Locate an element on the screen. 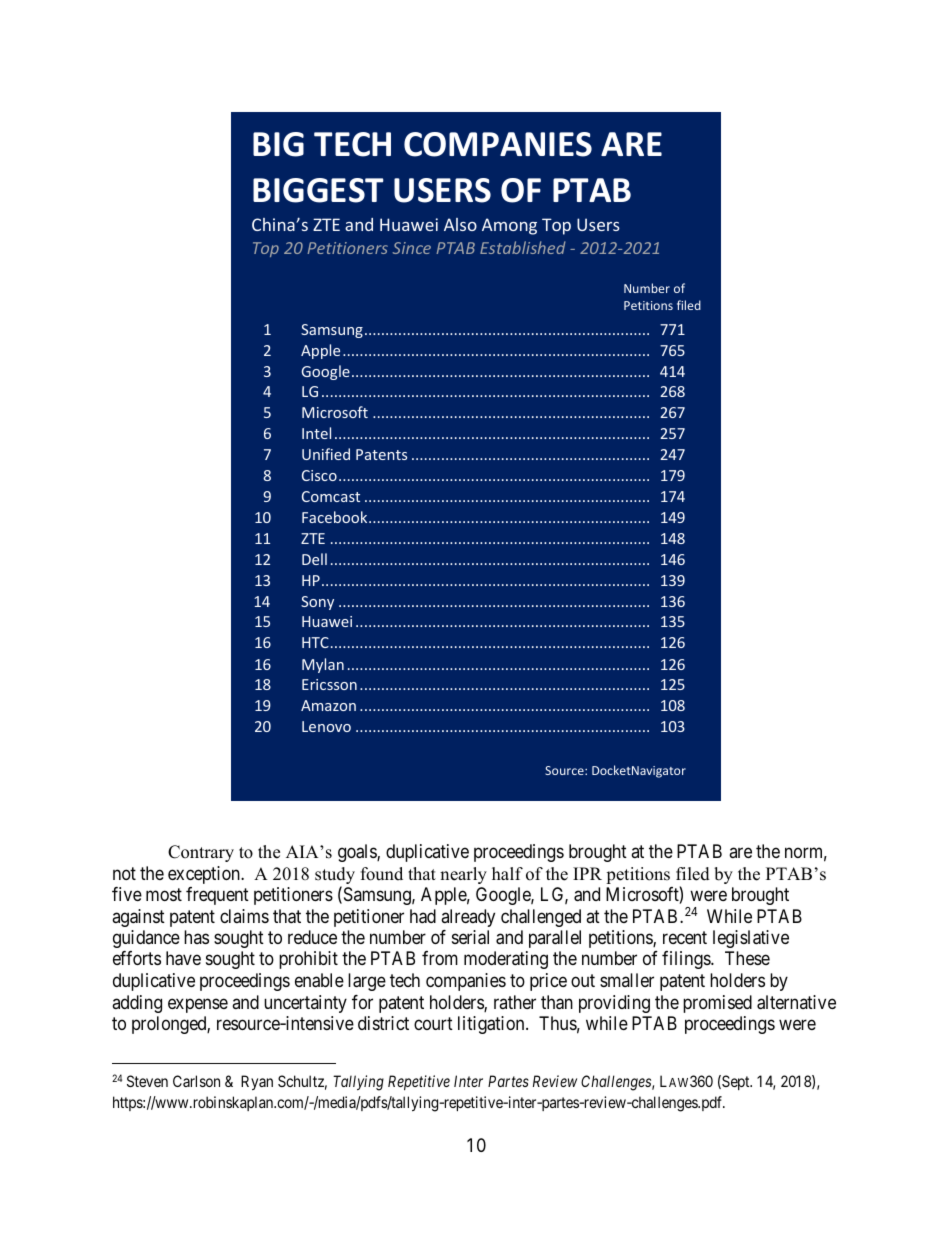  Contrary is located at coordinates (201, 853).
